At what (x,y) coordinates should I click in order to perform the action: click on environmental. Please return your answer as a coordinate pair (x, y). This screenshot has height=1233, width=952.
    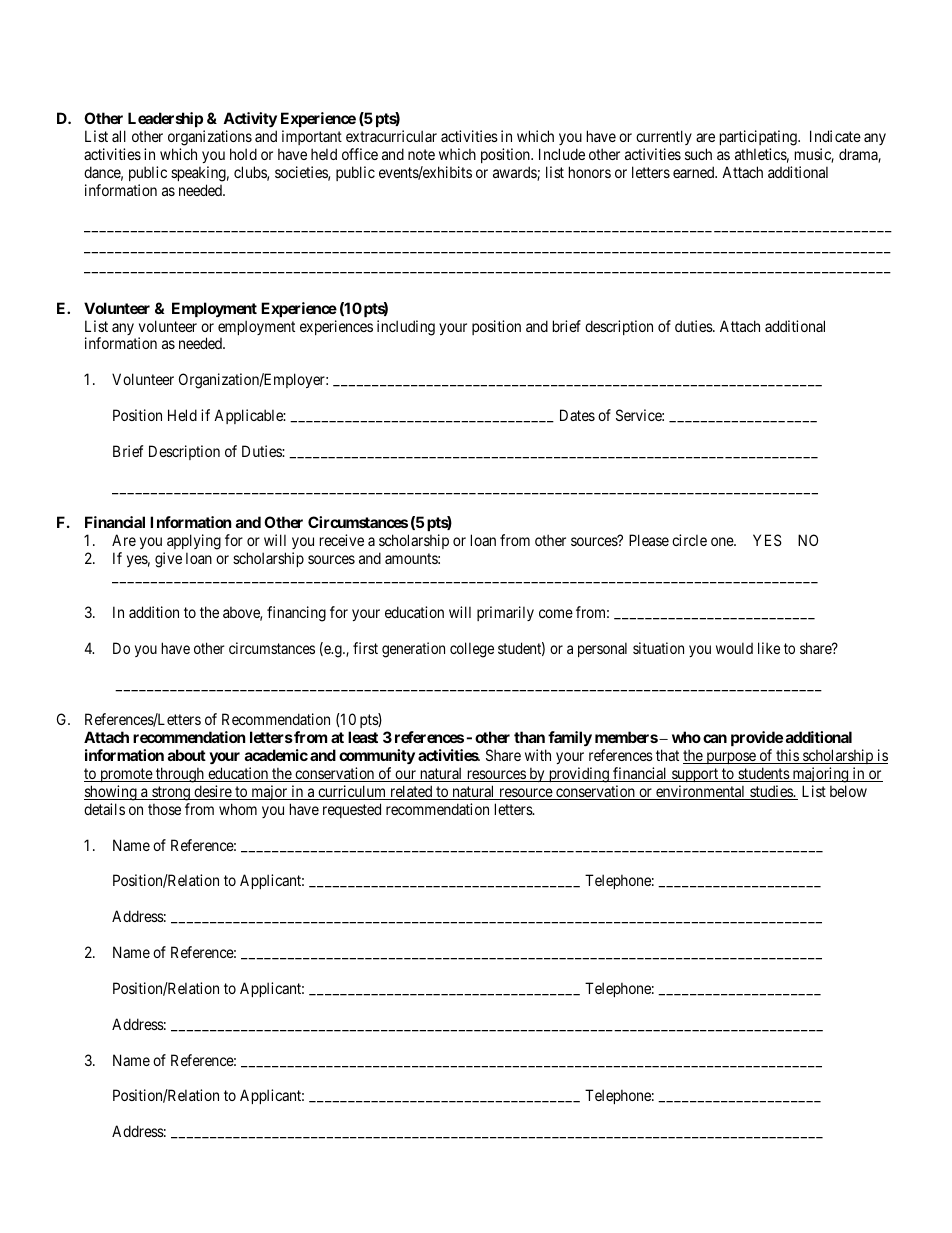
    Looking at the image, I should click on (701, 792).
